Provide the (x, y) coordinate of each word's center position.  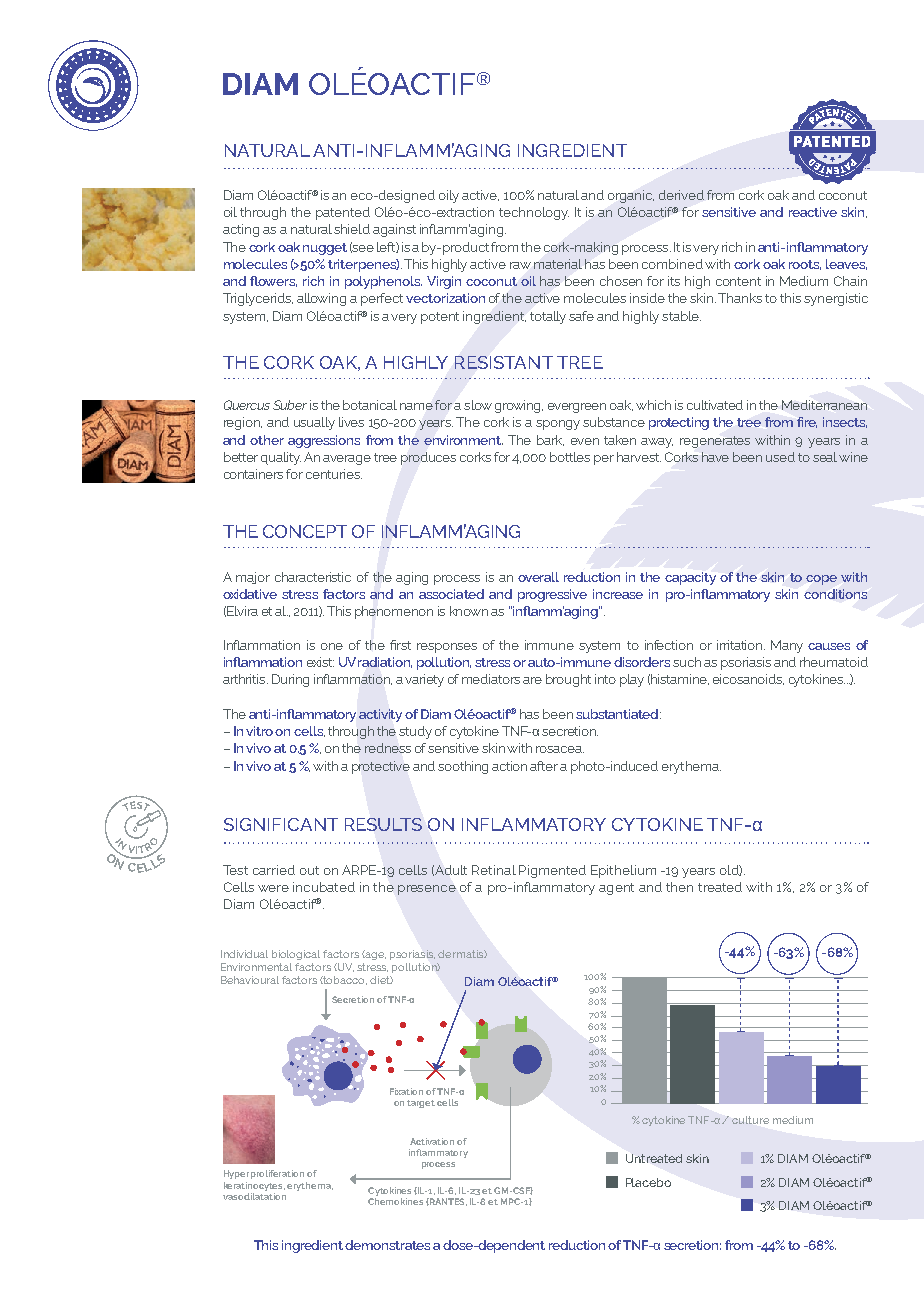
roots (805, 265)
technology (534, 213)
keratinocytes (254, 1186)
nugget (325, 249)
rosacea (560, 749)
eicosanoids (748, 679)
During (290, 680)
